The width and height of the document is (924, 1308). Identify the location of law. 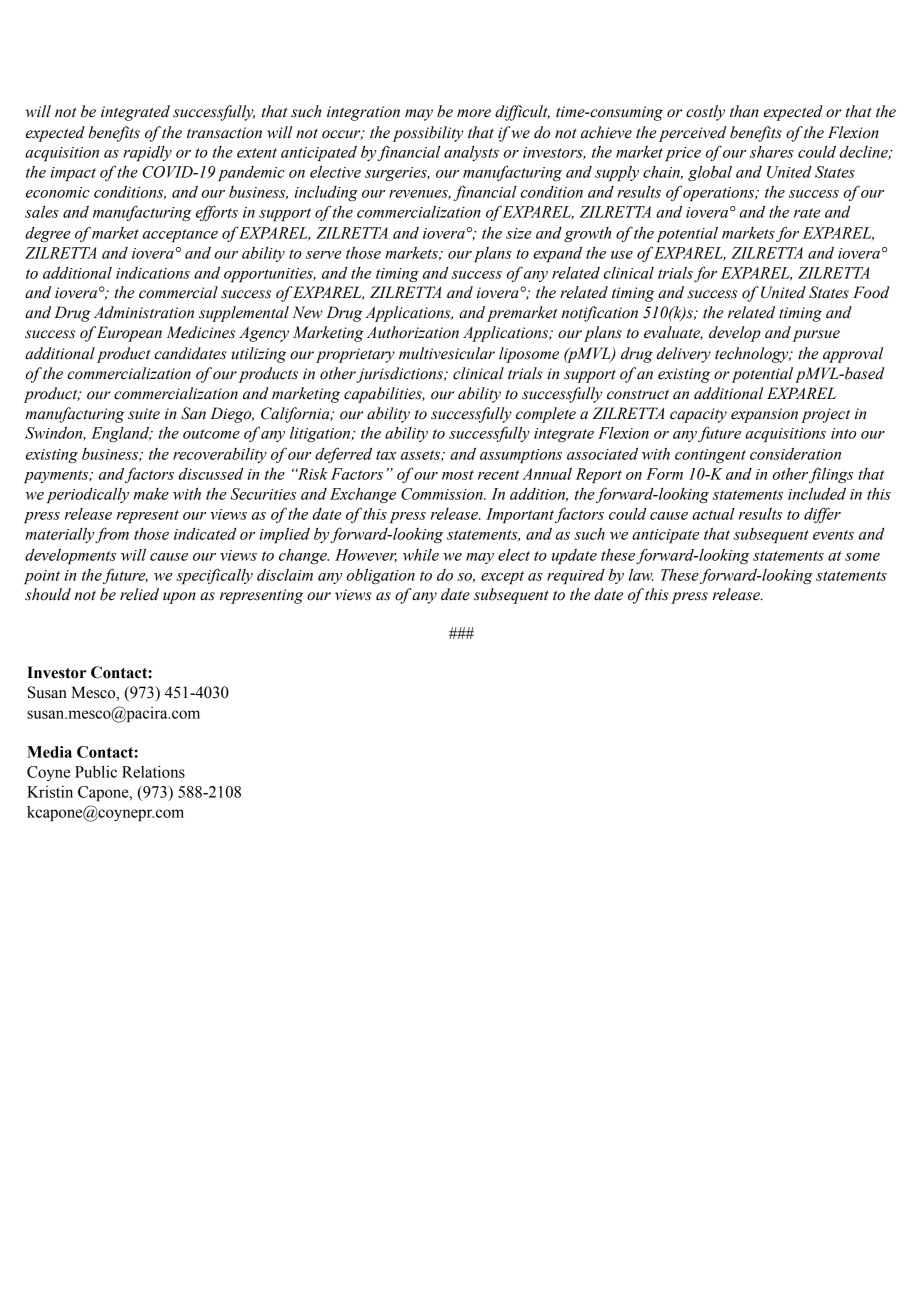
(641, 575).
